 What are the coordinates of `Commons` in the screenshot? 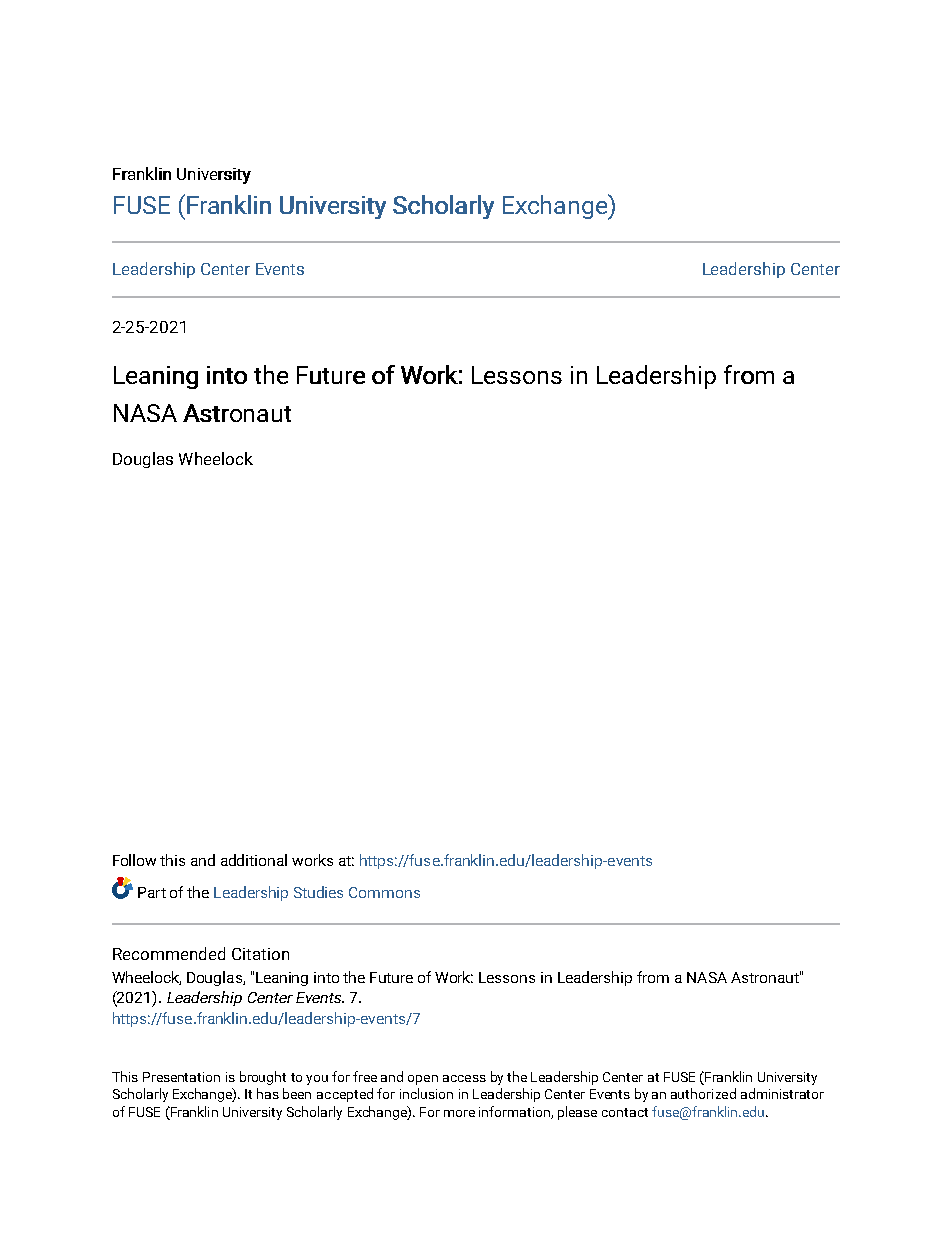 It's located at (384, 892).
